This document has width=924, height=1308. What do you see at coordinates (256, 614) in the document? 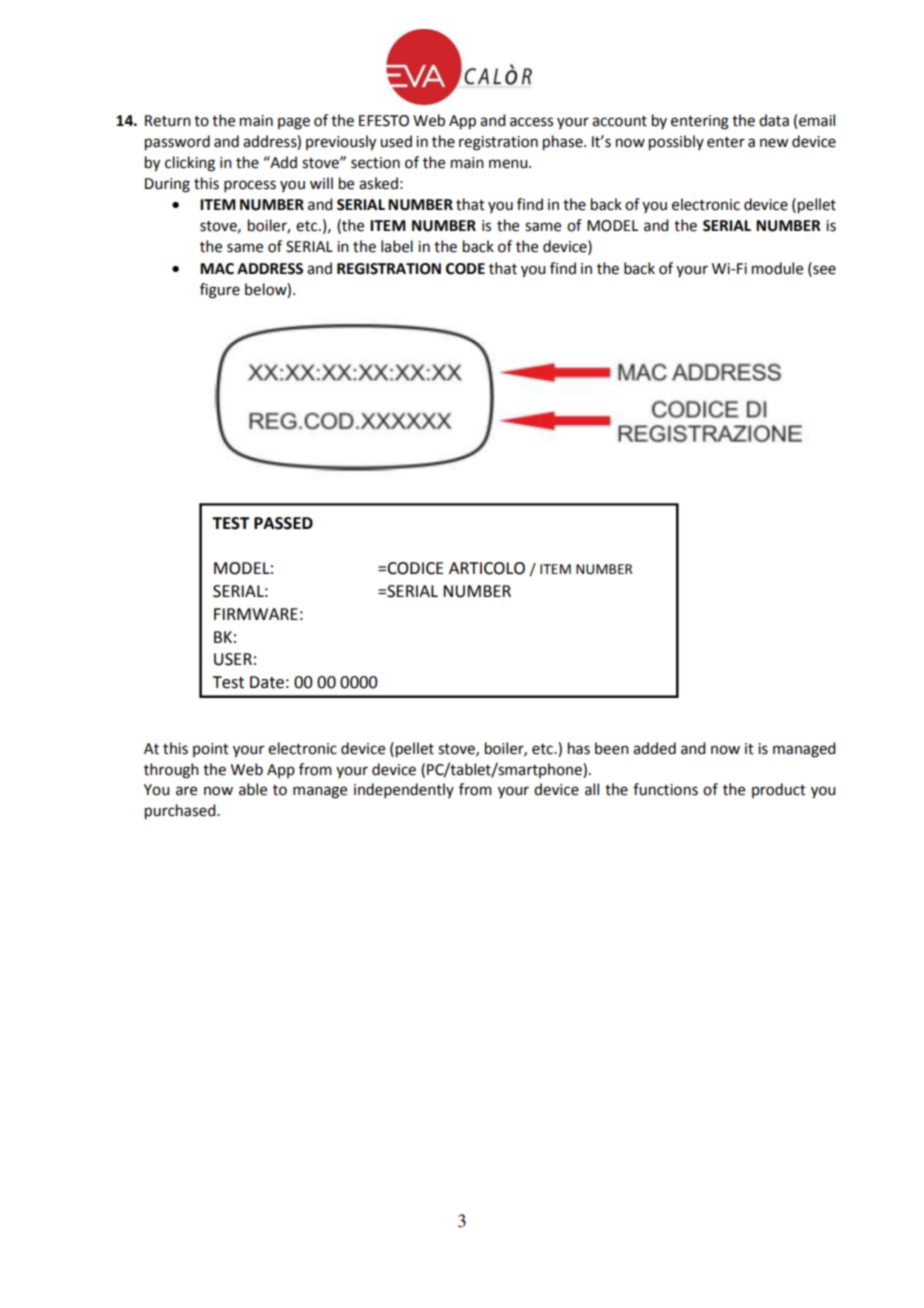
I see `FIRMWARE` at bounding box center [256, 614].
